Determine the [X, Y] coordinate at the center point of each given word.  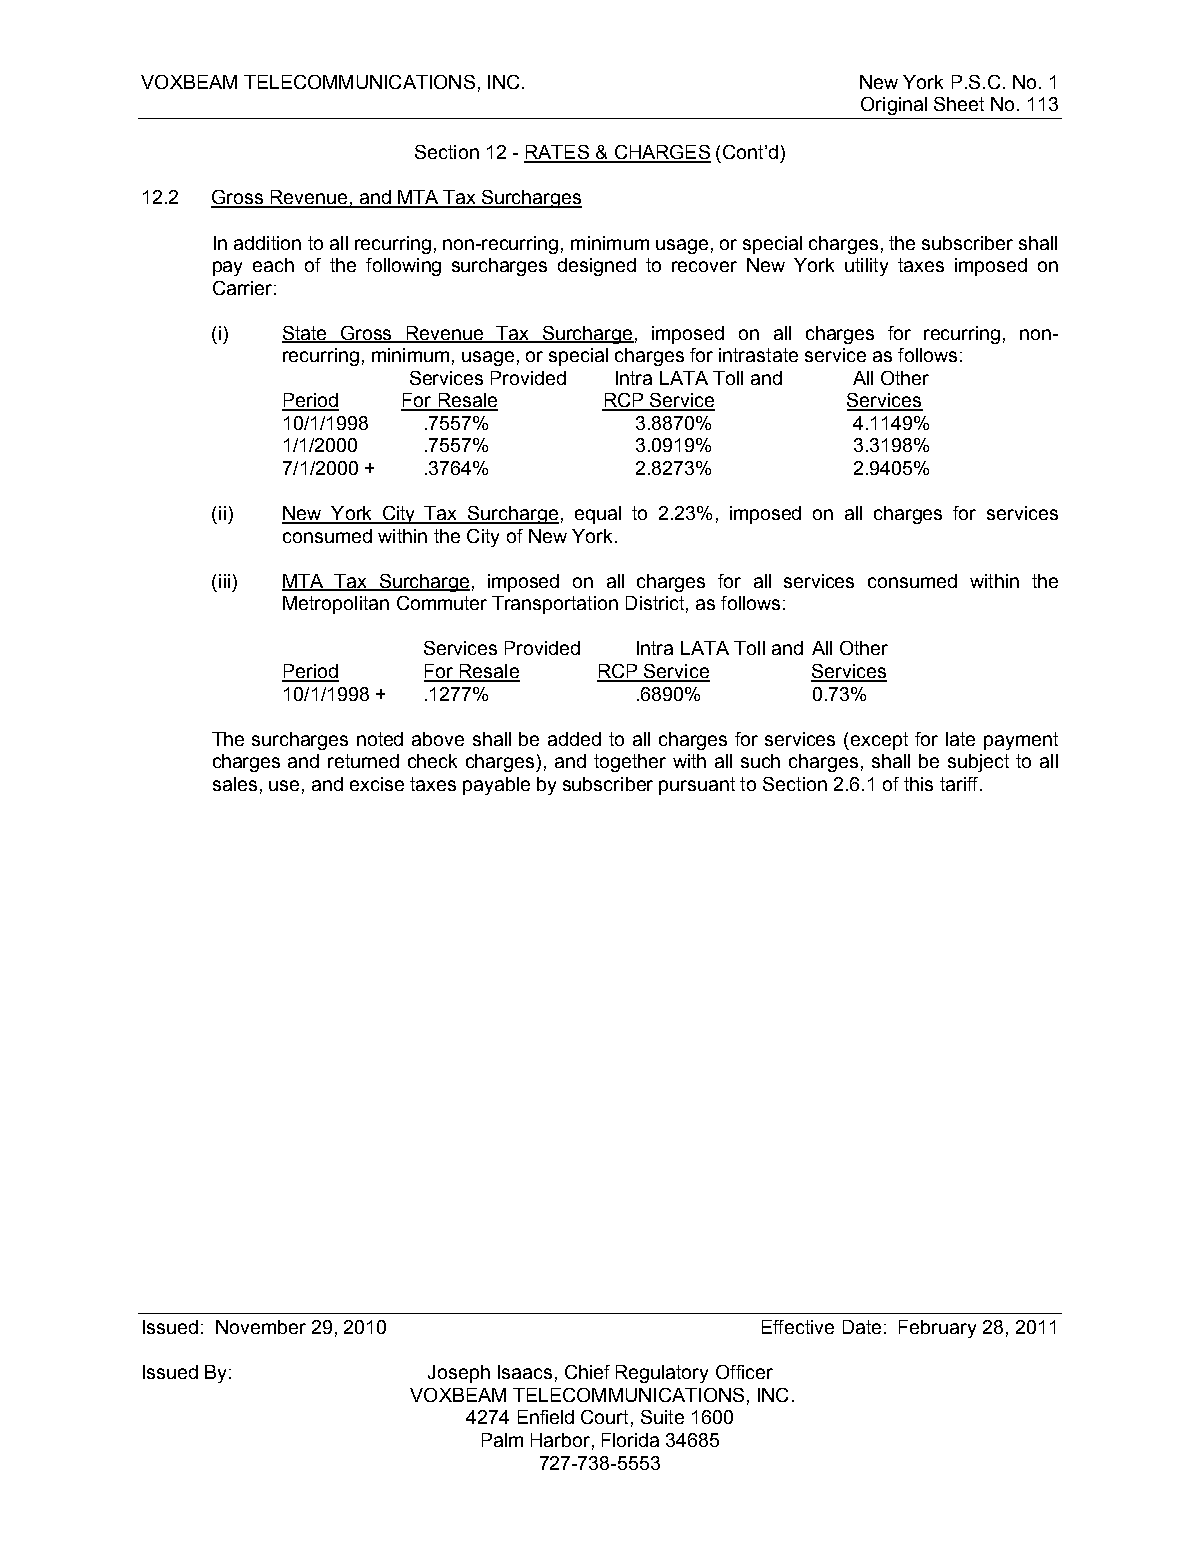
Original [894, 106]
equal [598, 515]
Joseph [459, 1374]
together [630, 763]
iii [224, 581]
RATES [557, 153]
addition [267, 243]
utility [866, 267]
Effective [798, 1327]
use [284, 785]
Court [604, 1417]
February [937, 1329]
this [918, 784]
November [261, 1327]
